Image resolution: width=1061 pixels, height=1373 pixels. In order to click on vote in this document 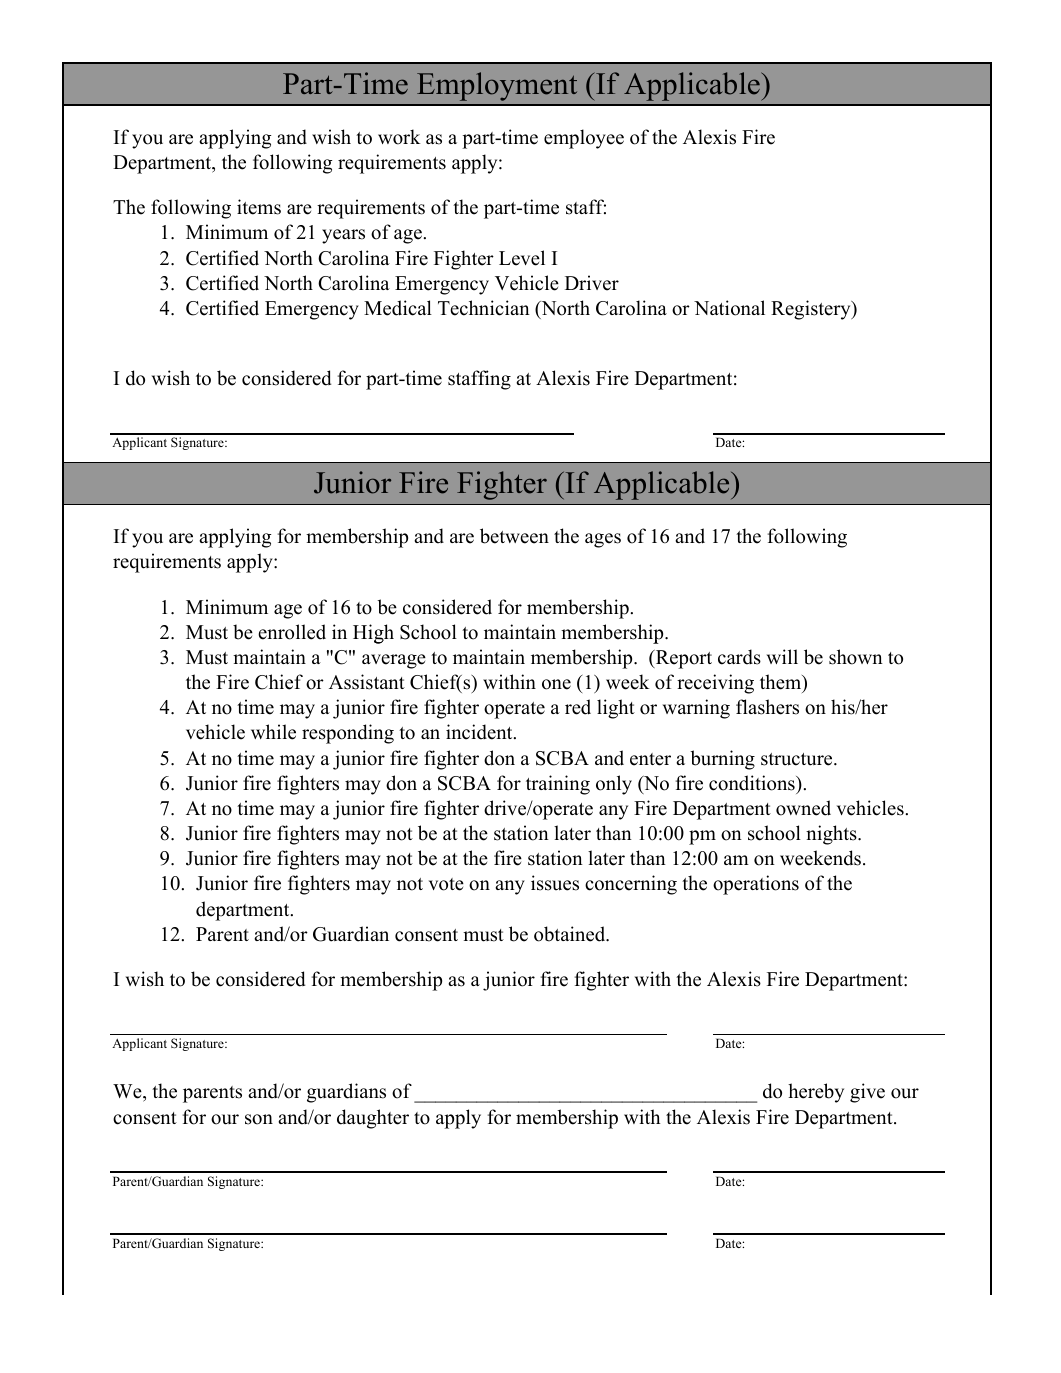, I will do `click(446, 884)`.
